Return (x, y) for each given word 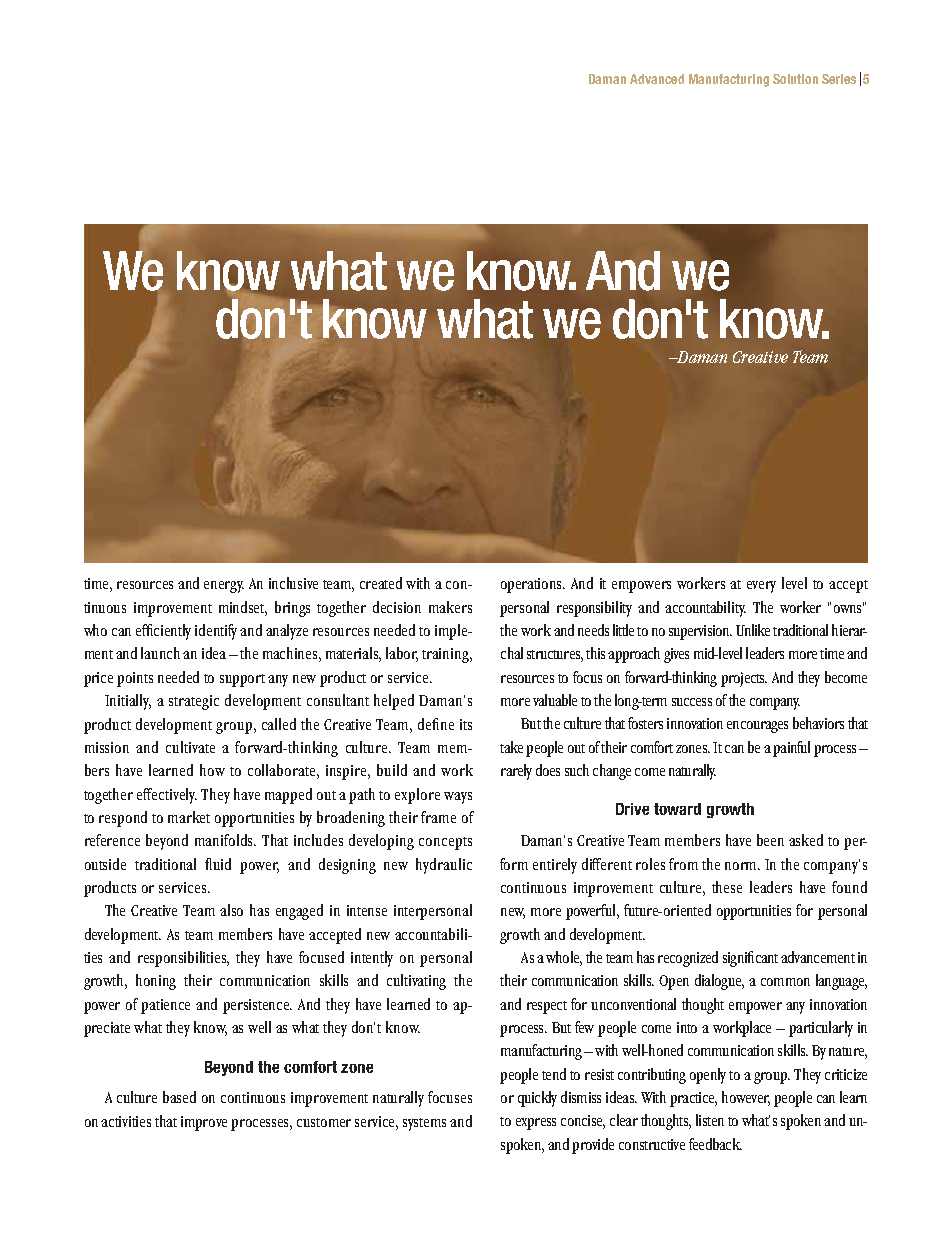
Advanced (657, 79)
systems (424, 1124)
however (746, 1098)
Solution (795, 79)
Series (839, 79)
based (179, 1097)
